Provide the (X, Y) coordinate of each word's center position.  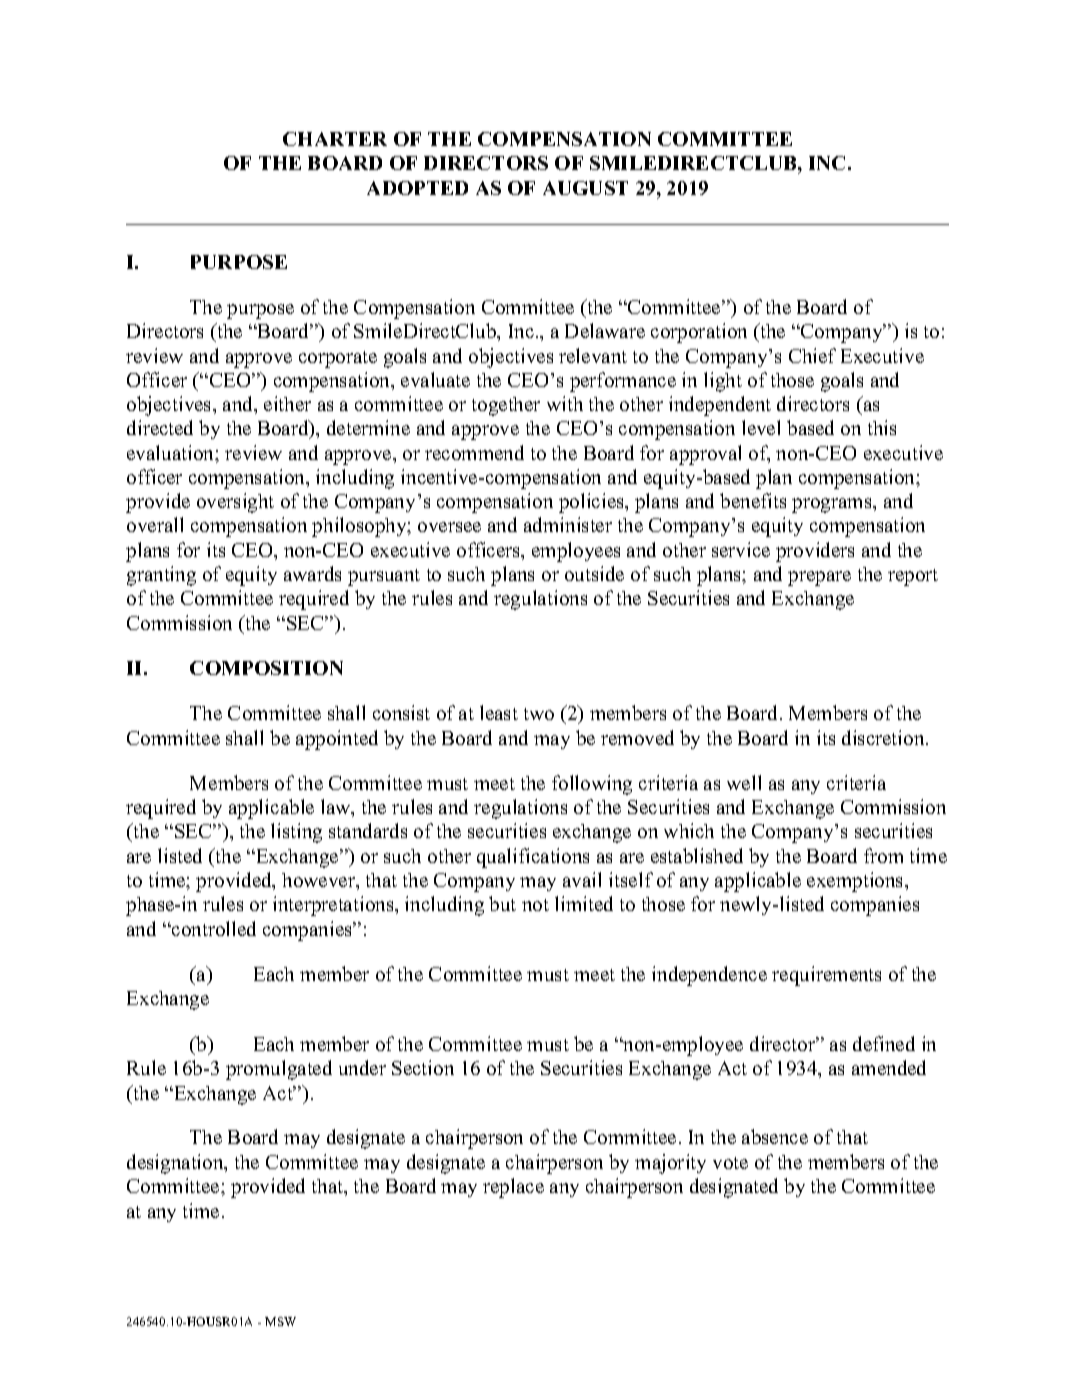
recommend (474, 452)
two (539, 714)
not (535, 905)
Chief (812, 355)
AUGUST (585, 188)
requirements (826, 976)
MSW (280, 1321)
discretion (884, 737)
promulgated (279, 1070)
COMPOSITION (266, 668)
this (882, 427)
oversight (235, 503)
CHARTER (335, 139)
